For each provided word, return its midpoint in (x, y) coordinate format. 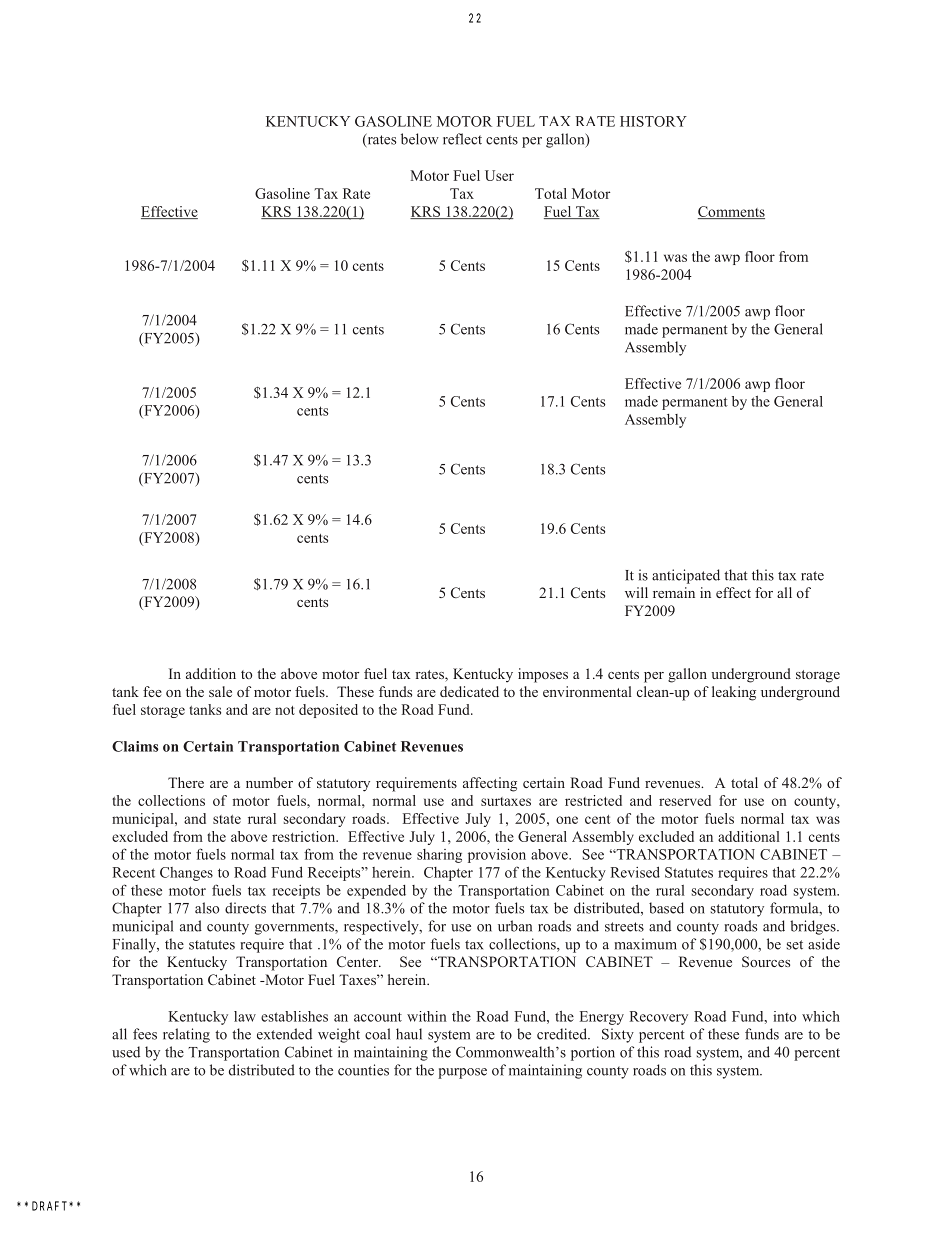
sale (220, 691)
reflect (462, 139)
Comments (731, 212)
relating (186, 1035)
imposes (543, 675)
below (420, 139)
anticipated (686, 576)
